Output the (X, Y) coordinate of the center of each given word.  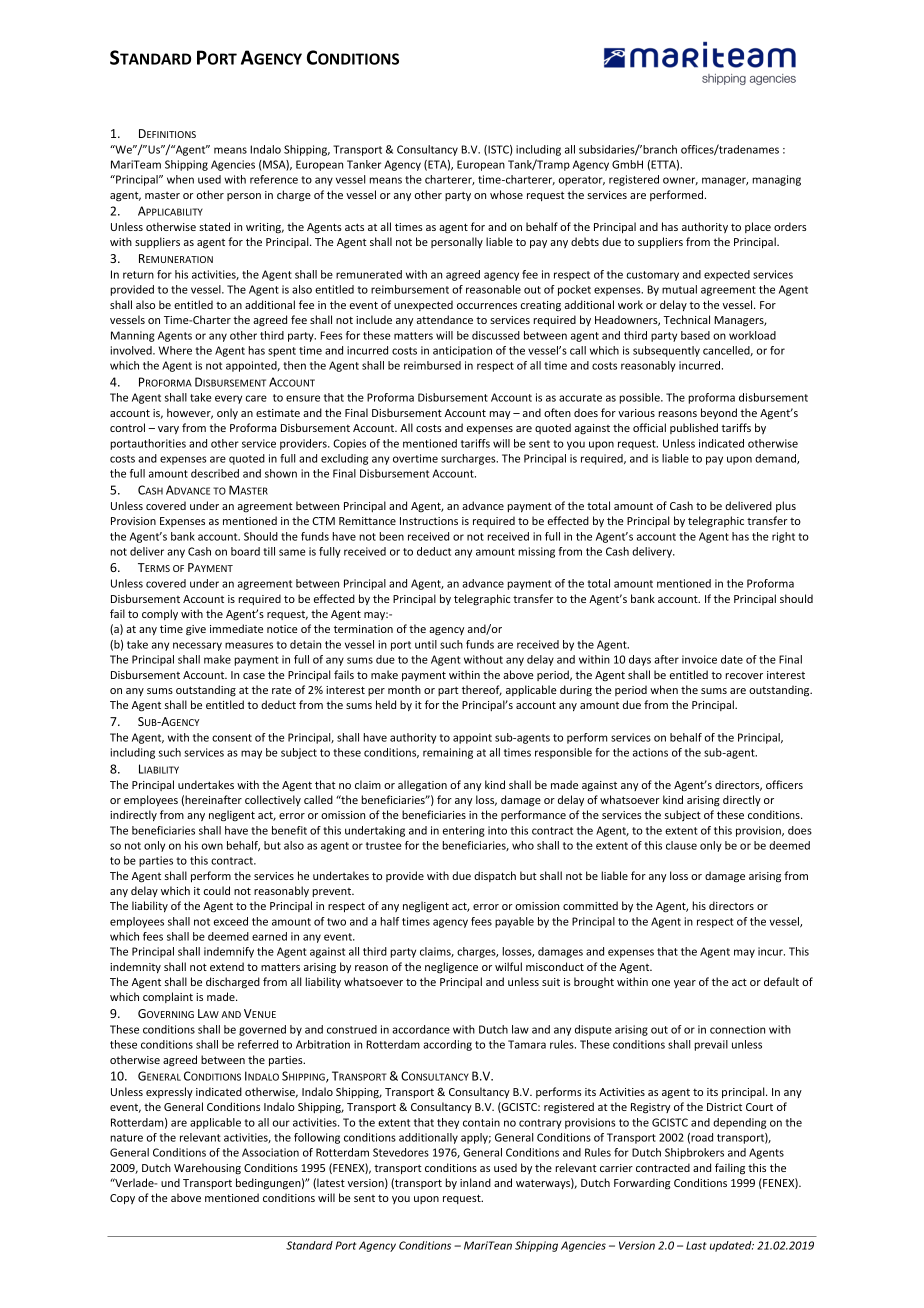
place (758, 227)
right (783, 537)
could (217, 890)
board (245, 551)
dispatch (495, 876)
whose (506, 194)
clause (681, 845)
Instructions (429, 521)
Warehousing (207, 1169)
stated (214, 226)
